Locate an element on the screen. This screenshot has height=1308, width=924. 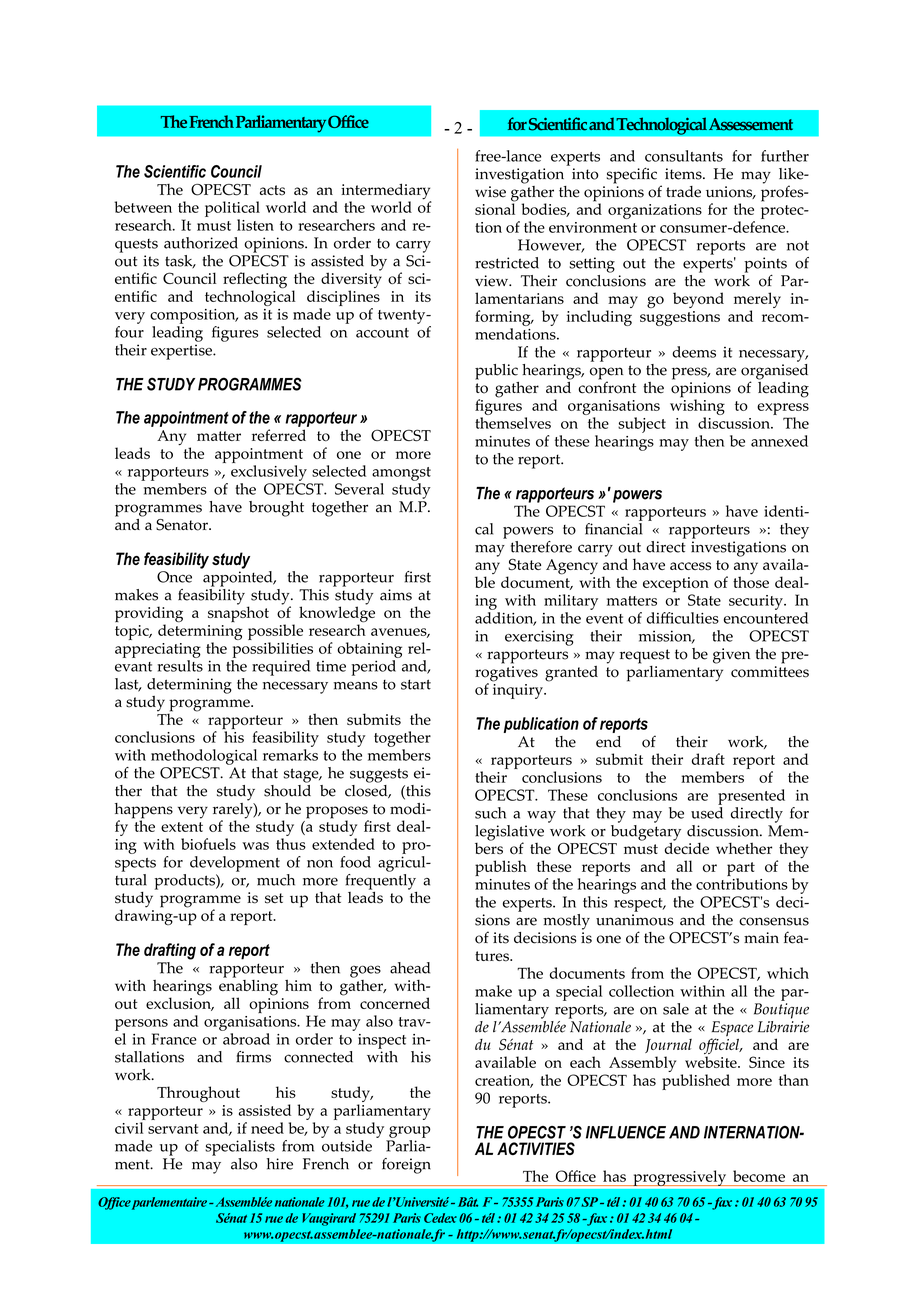
servant is located at coordinates (173, 1129).
